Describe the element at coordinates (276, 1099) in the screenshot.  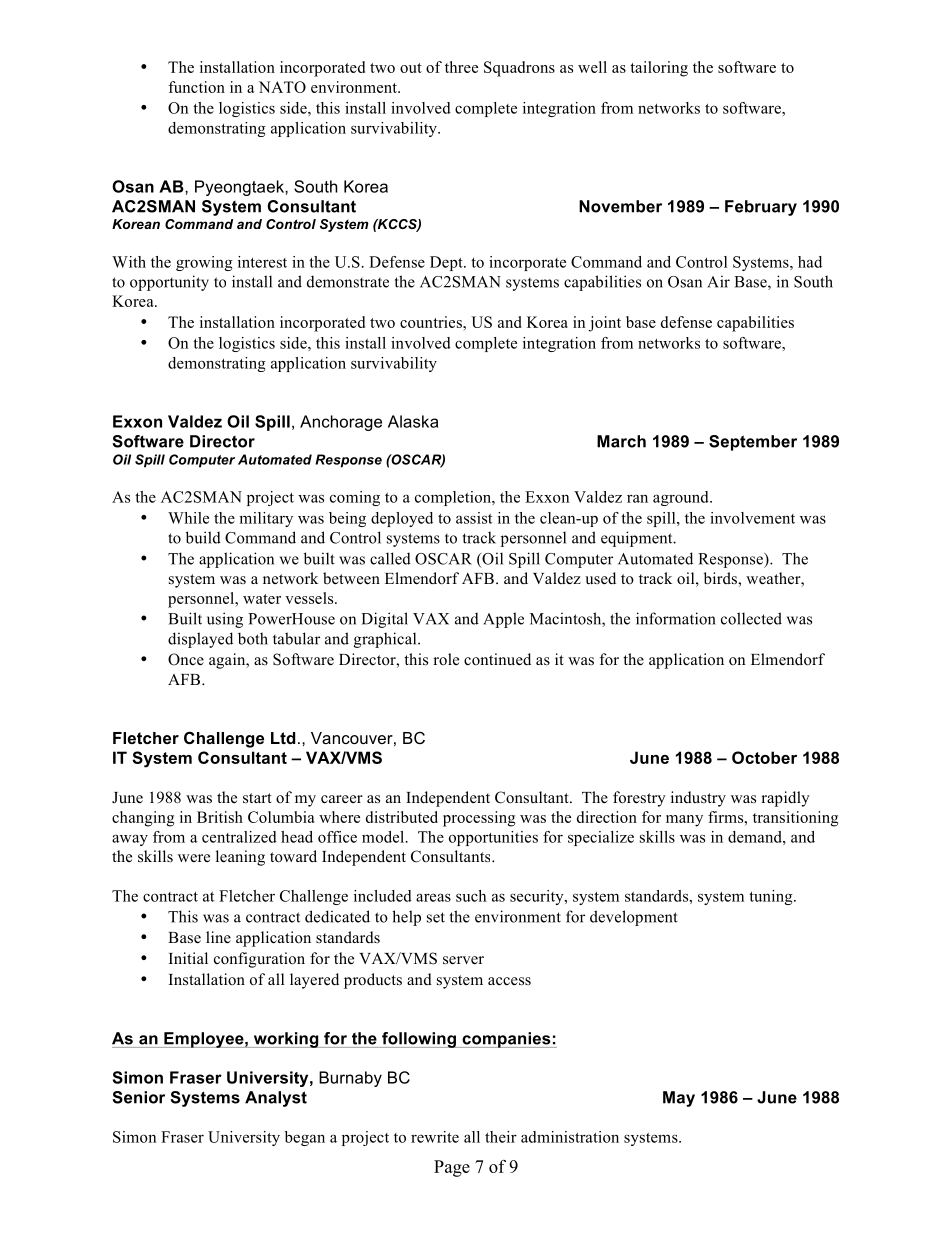
I see `Analyst` at that location.
